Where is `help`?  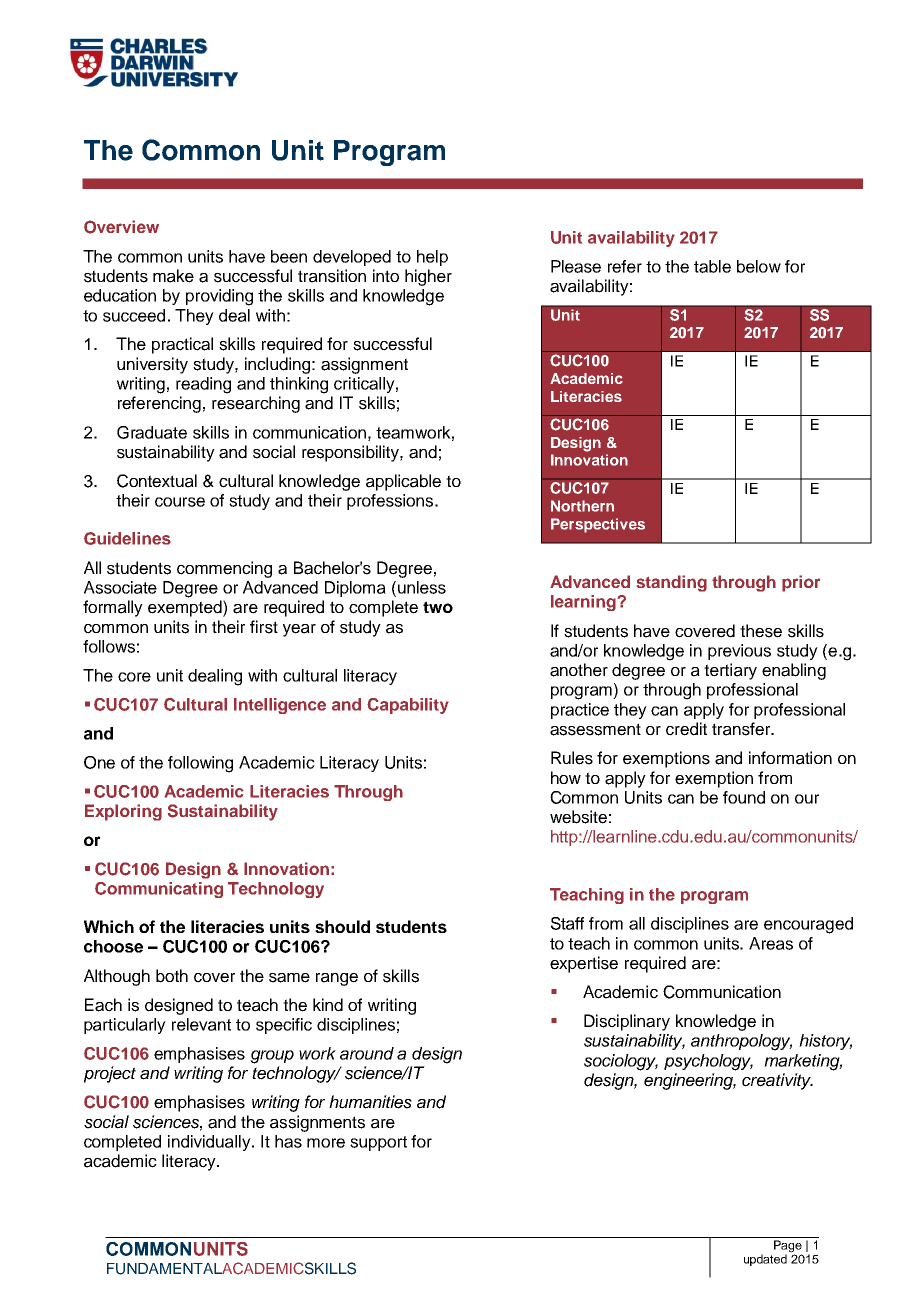 help is located at coordinates (432, 258).
